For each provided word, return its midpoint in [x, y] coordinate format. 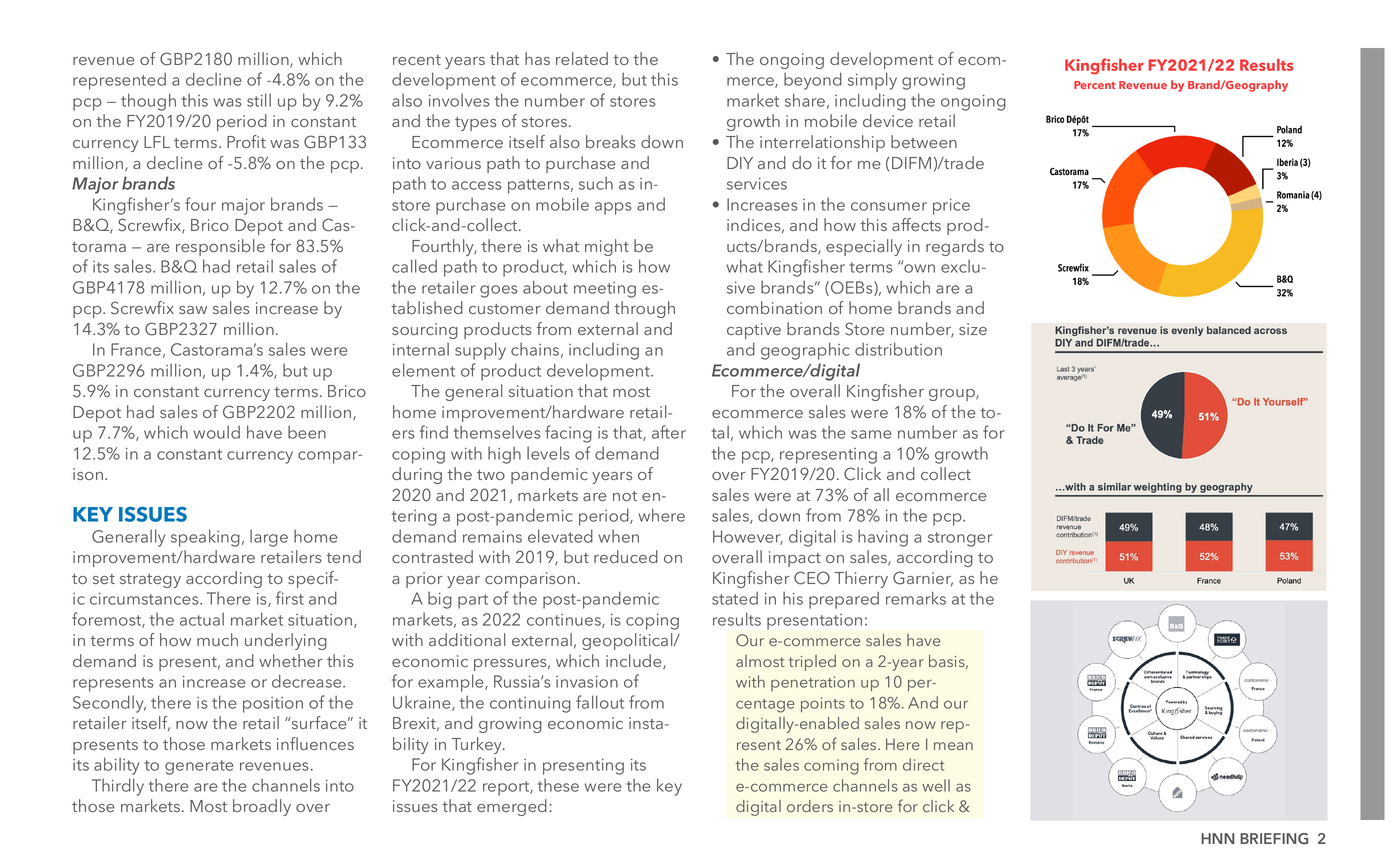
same [871, 434]
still [259, 100]
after [669, 432]
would [216, 432]
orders [810, 806]
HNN [1217, 838]
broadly [262, 807]
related [582, 58]
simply [872, 81]
